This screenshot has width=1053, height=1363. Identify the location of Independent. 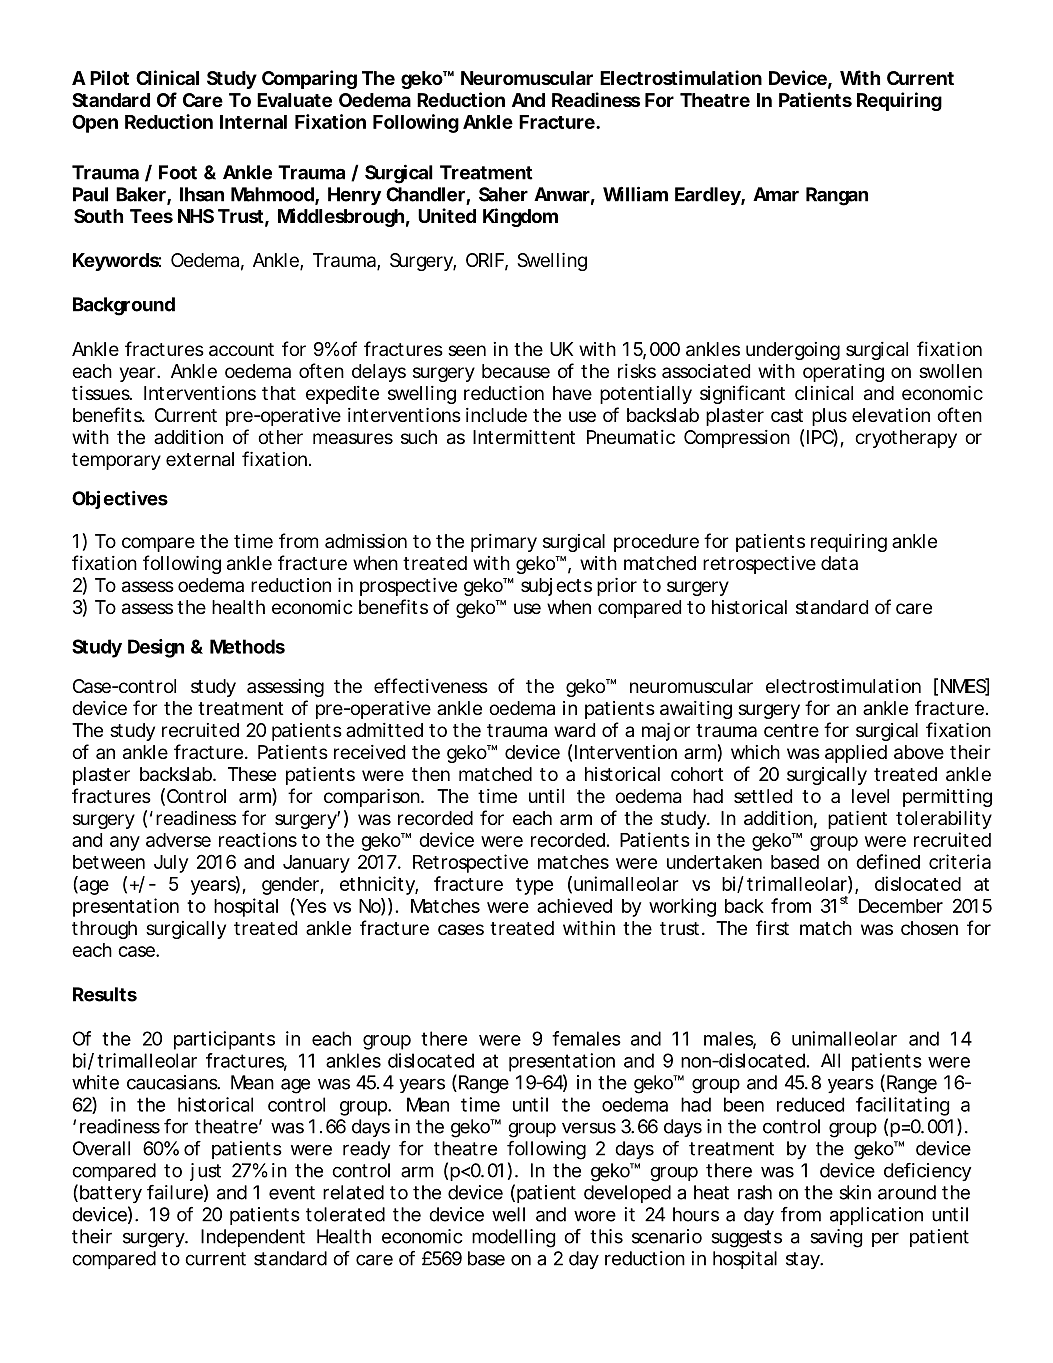
(253, 1238).
